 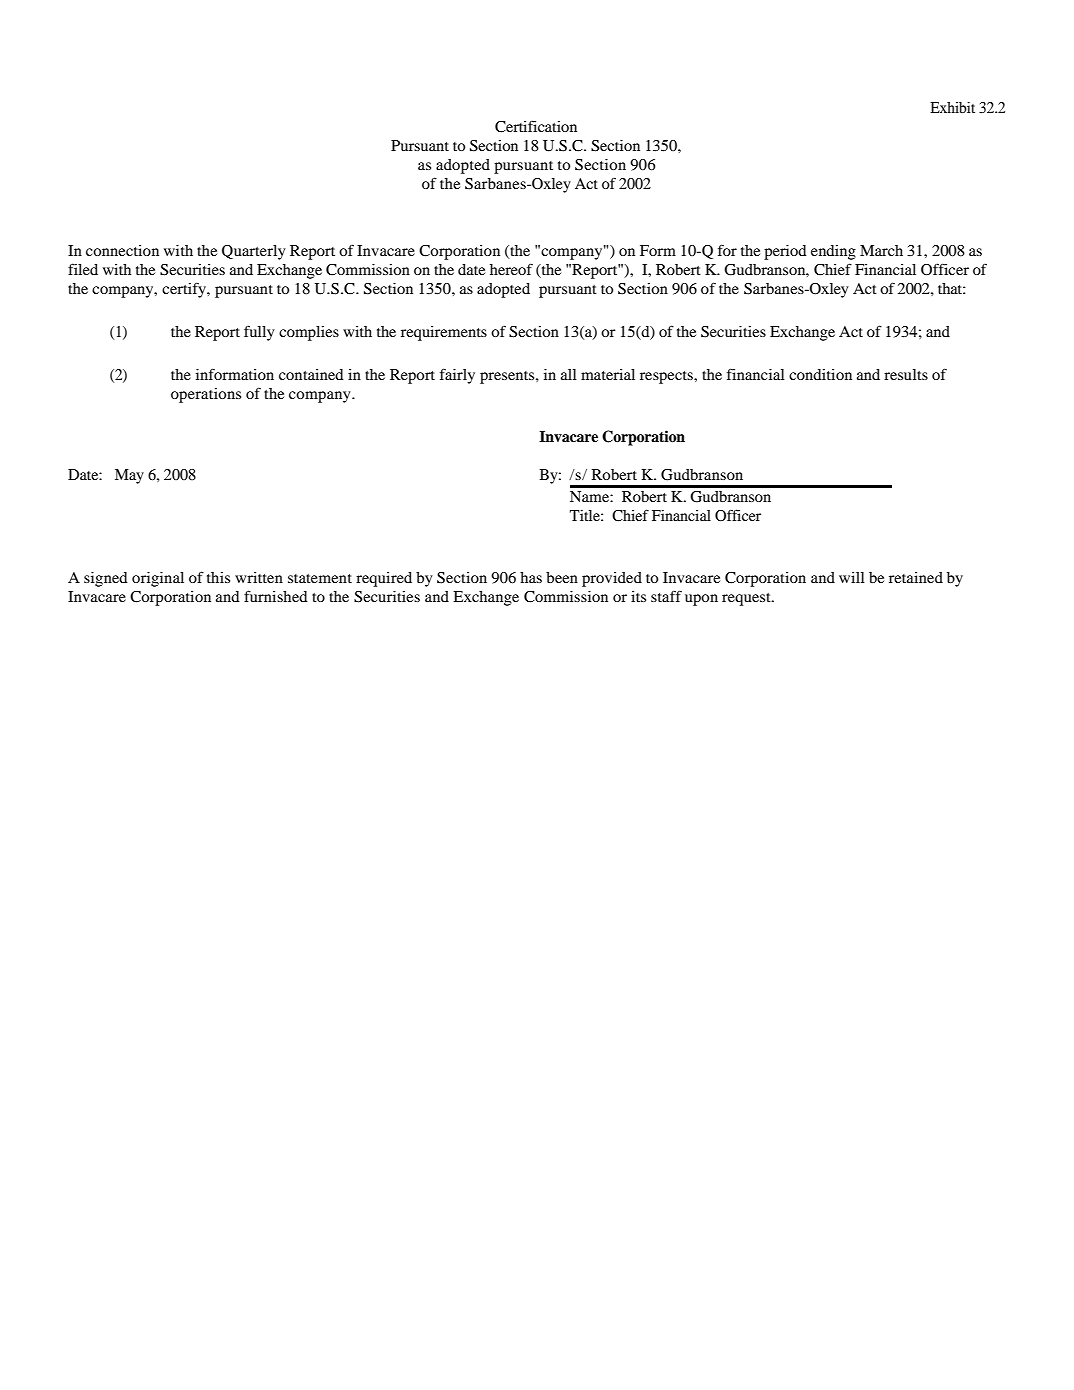 I want to click on Certification, so click(x=536, y=126).
